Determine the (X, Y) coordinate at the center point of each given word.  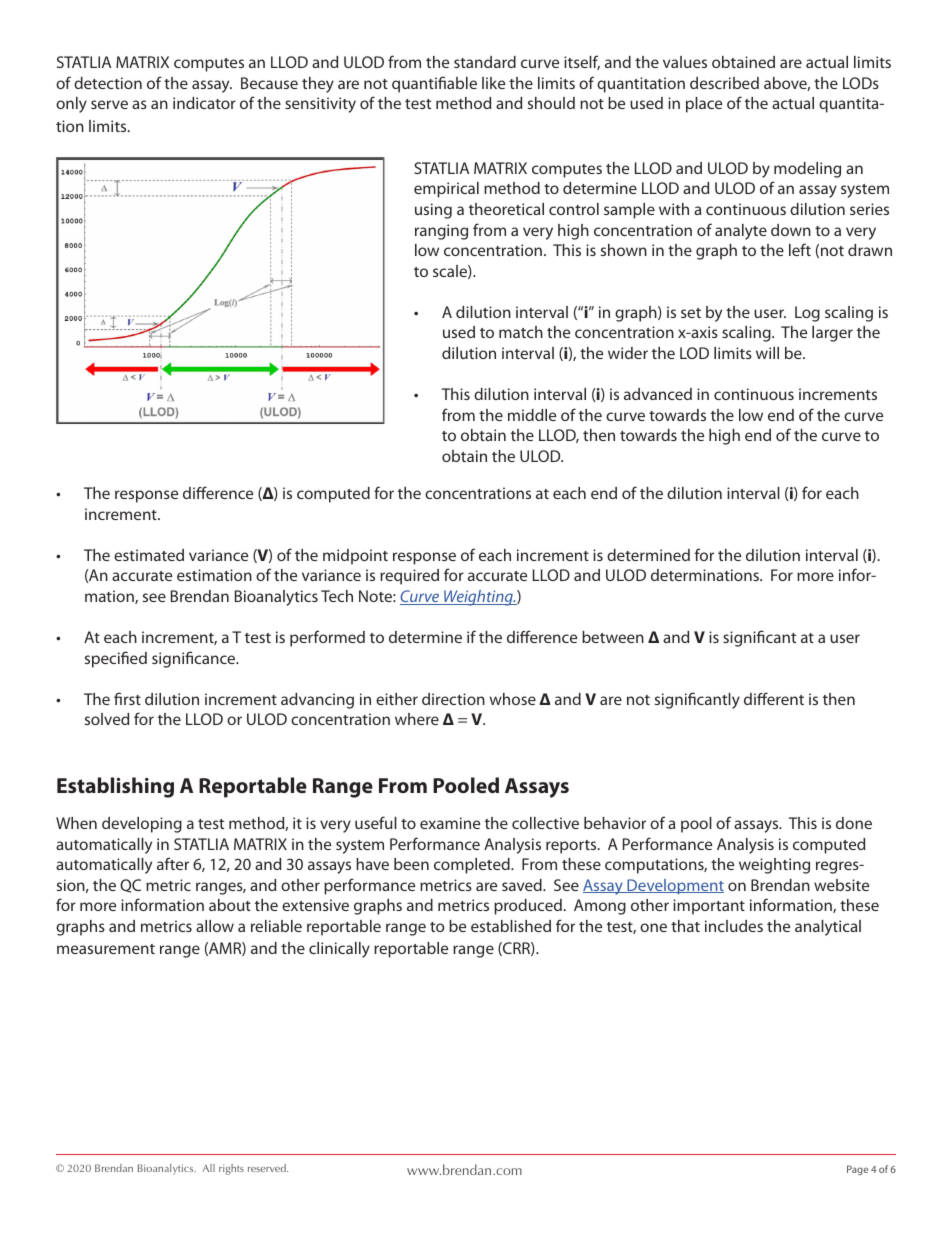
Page (857, 1170)
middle (532, 415)
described (724, 83)
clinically (339, 950)
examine (450, 823)
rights (231, 1169)
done (854, 823)
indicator (204, 103)
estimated (149, 555)
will (767, 353)
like (493, 83)
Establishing (115, 787)
